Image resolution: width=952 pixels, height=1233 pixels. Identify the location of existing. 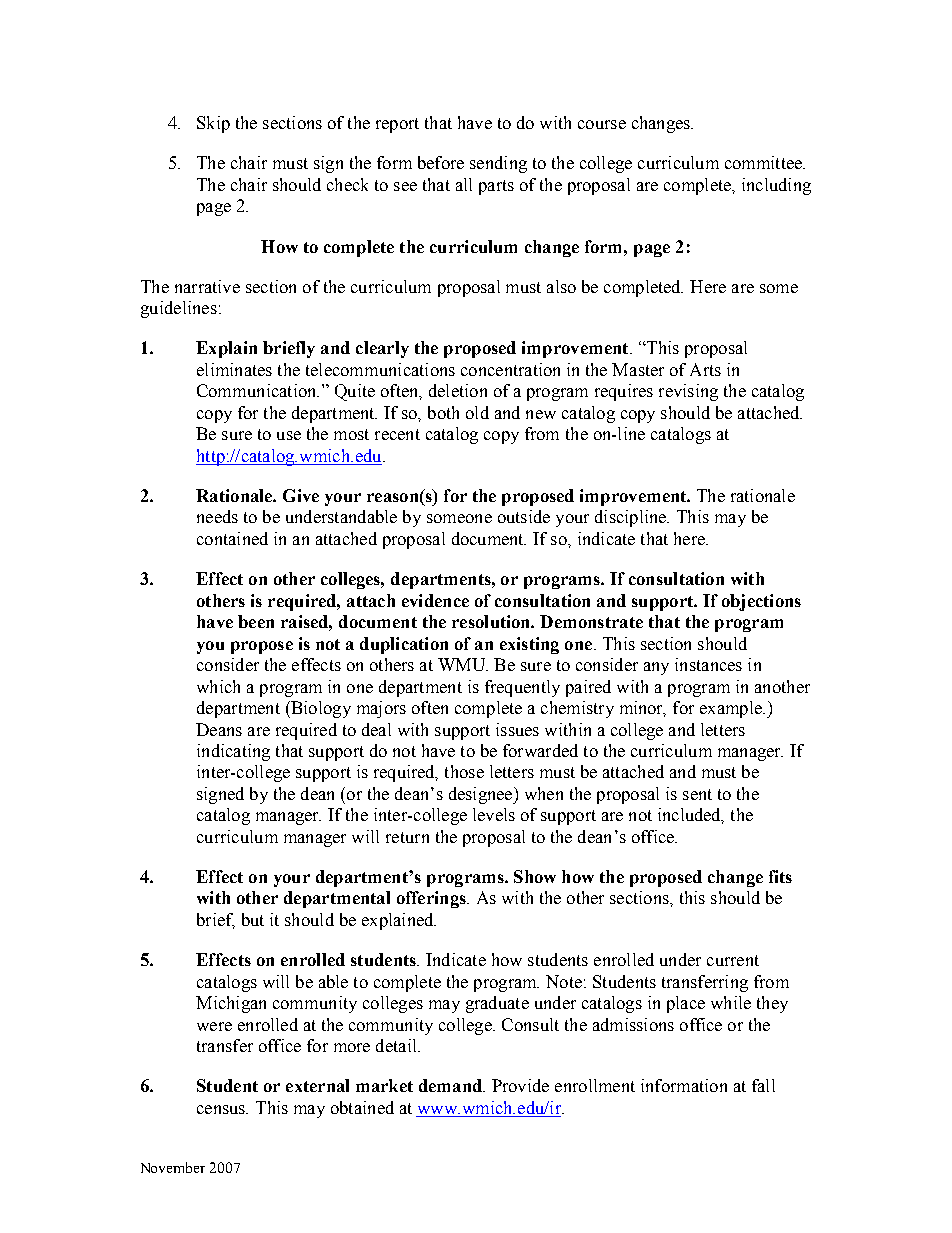
(529, 645).
